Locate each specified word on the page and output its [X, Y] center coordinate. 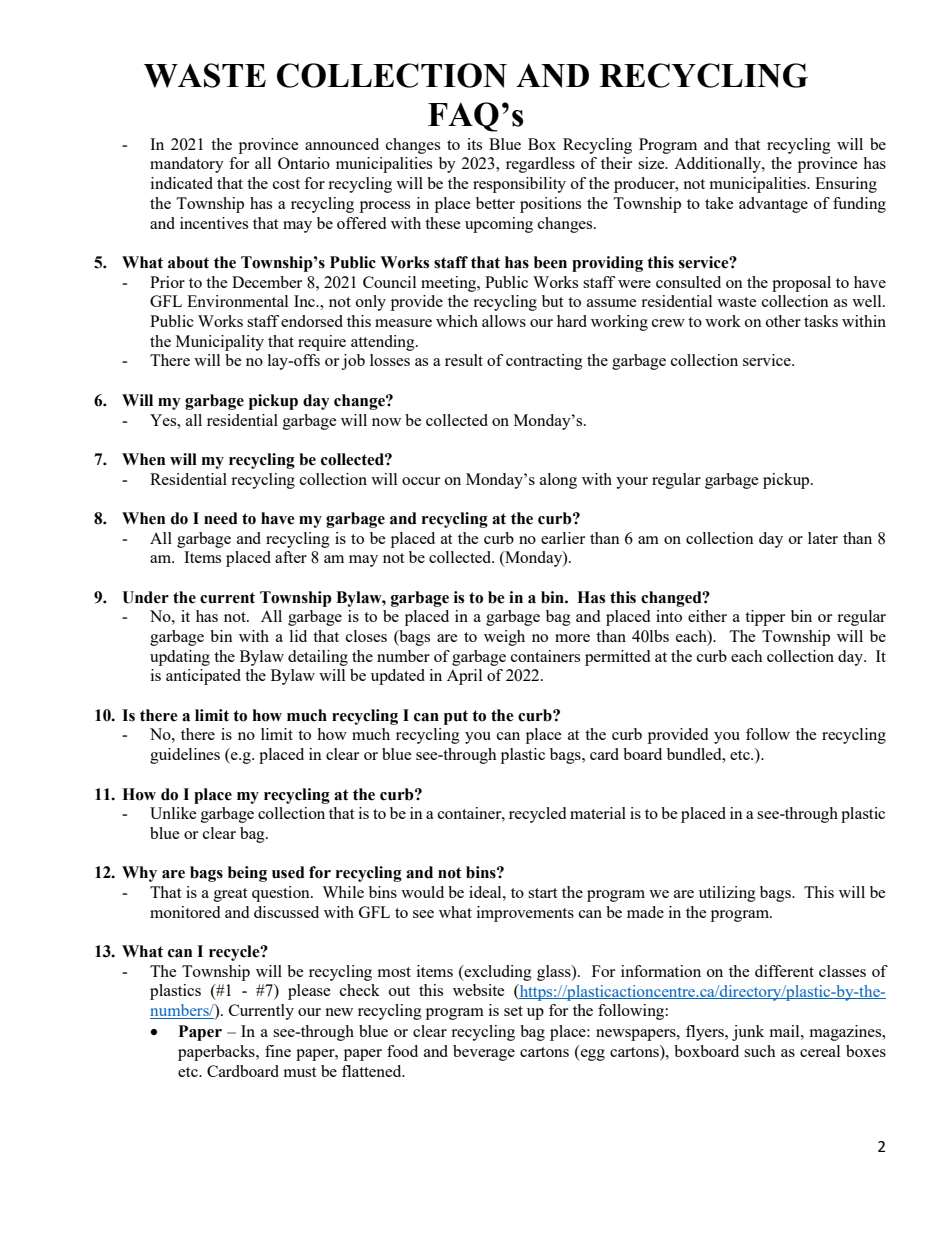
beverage [484, 1053]
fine [278, 1051]
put [456, 717]
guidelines [185, 756]
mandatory [187, 165]
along [558, 481]
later [823, 538]
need [221, 518]
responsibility [519, 185]
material [598, 813]
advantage [773, 205]
